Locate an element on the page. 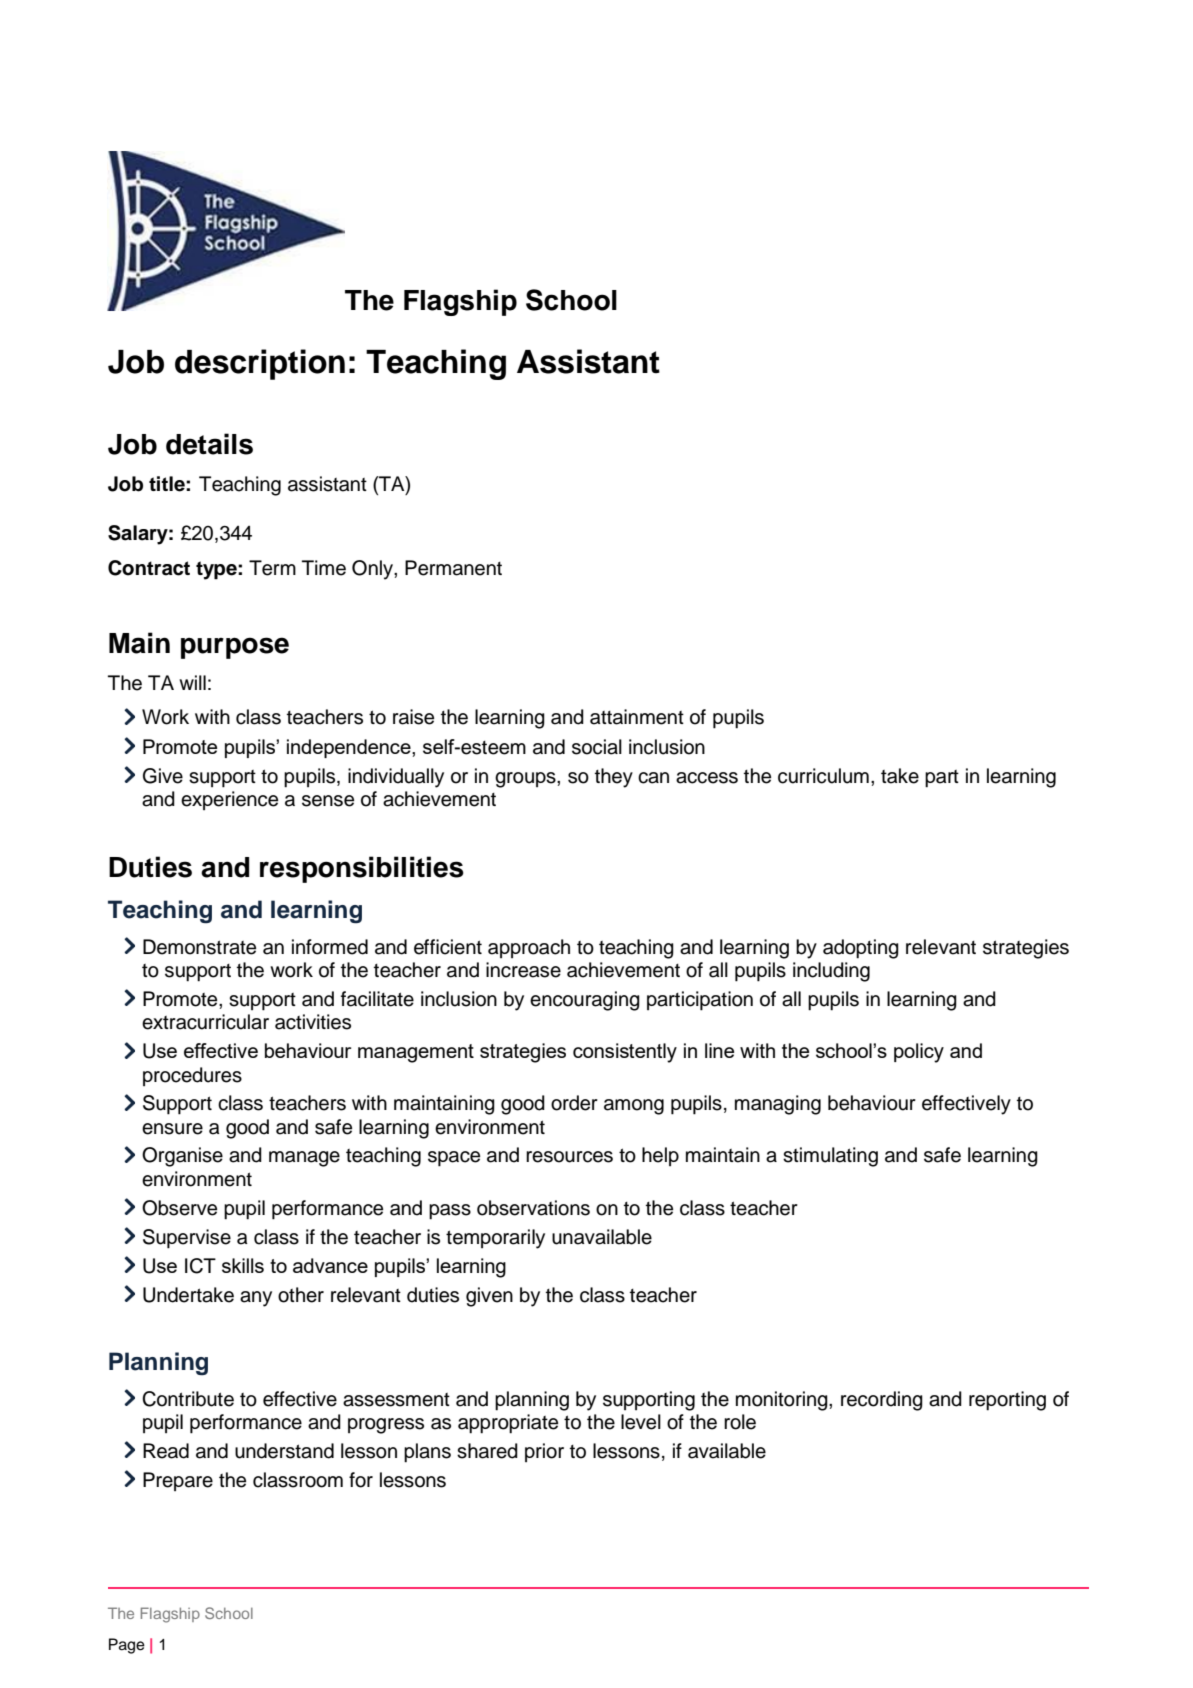  attainment is located at coordinates (637, 717).
